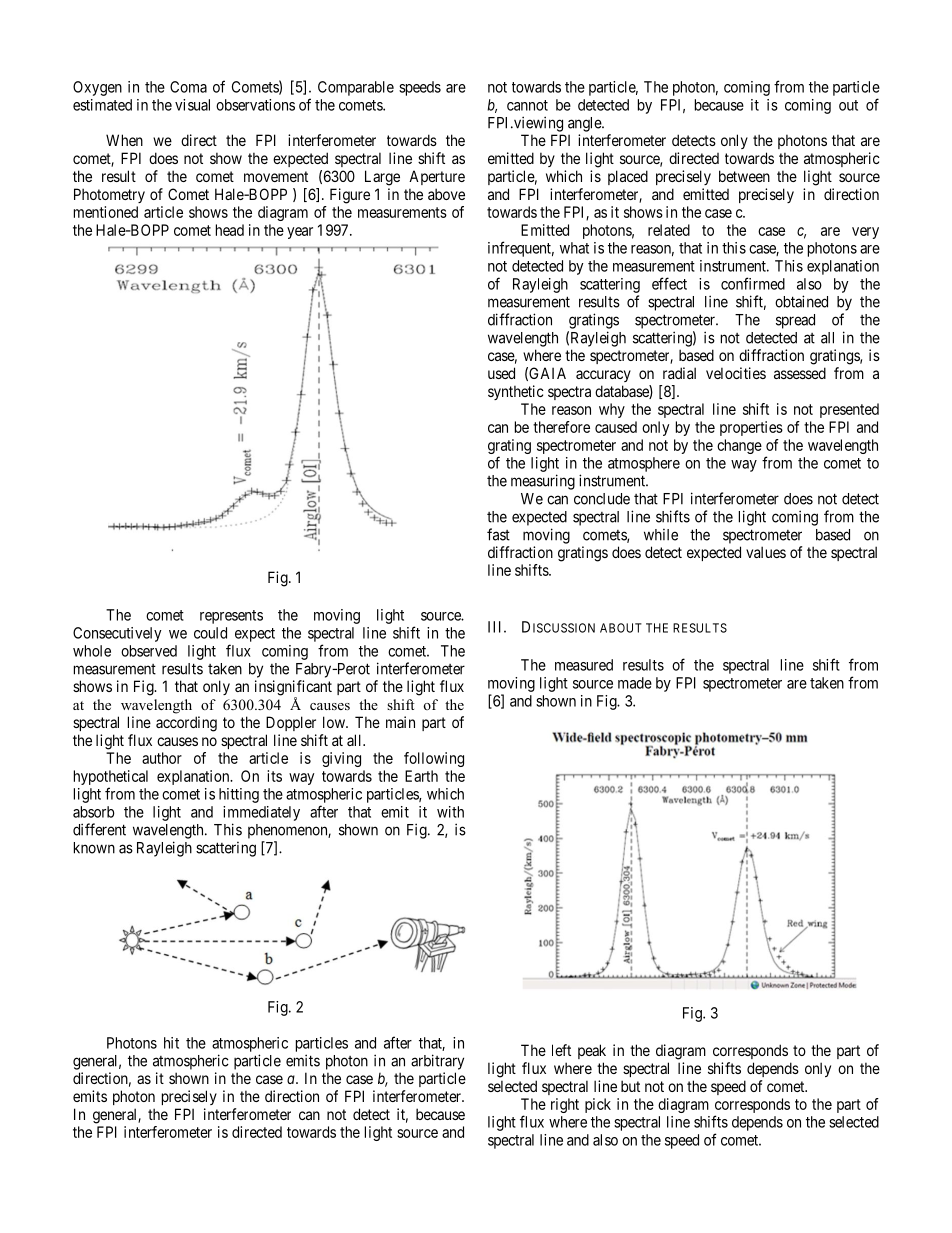  What do you see at coordinates (635, 683) in the page?
I see `made` at bounding box center [635, 683].
